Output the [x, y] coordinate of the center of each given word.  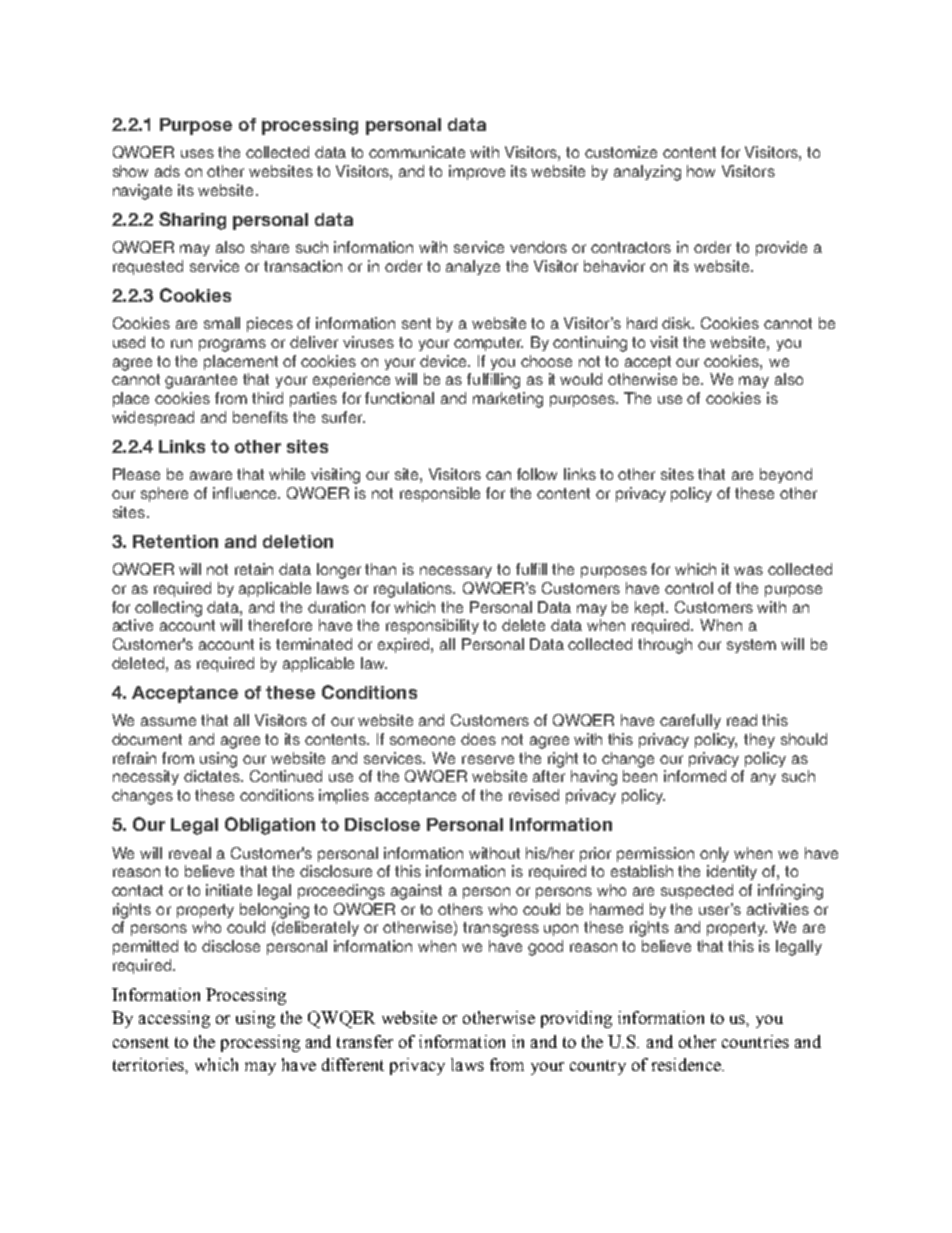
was [748, 570]
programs [232, 345]
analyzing [647, 173]
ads [167, 171]
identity [732, 872]
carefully [690, 721]
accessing [174, 1019]
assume [168, 721]
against [416, 892]
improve [477, 172]
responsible [440, 494]
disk [678, 323]
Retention [175, 541]
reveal [190, 853]
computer [488, 344]
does [478, 739]
